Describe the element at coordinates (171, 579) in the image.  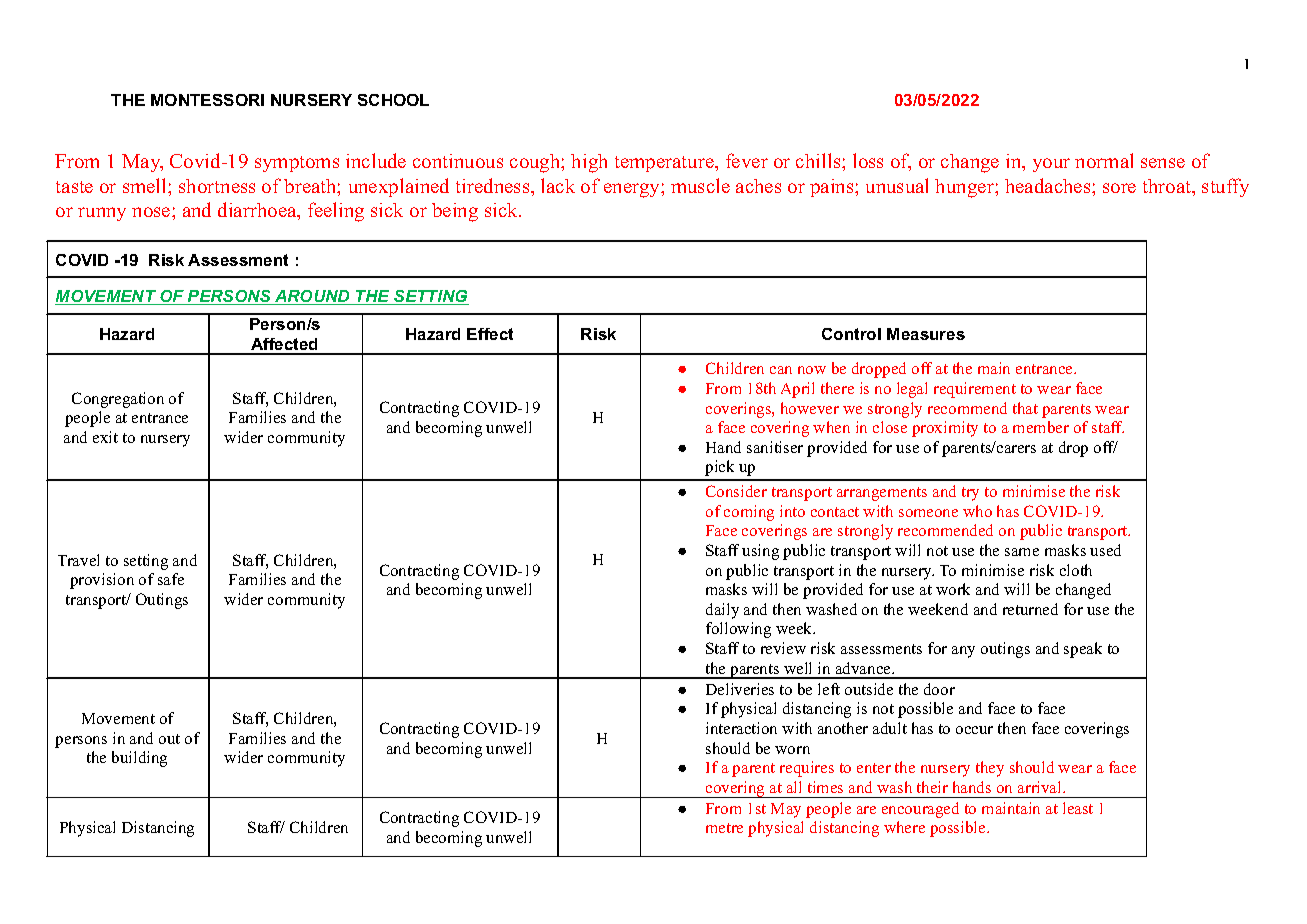
I see `safe` at that location.
